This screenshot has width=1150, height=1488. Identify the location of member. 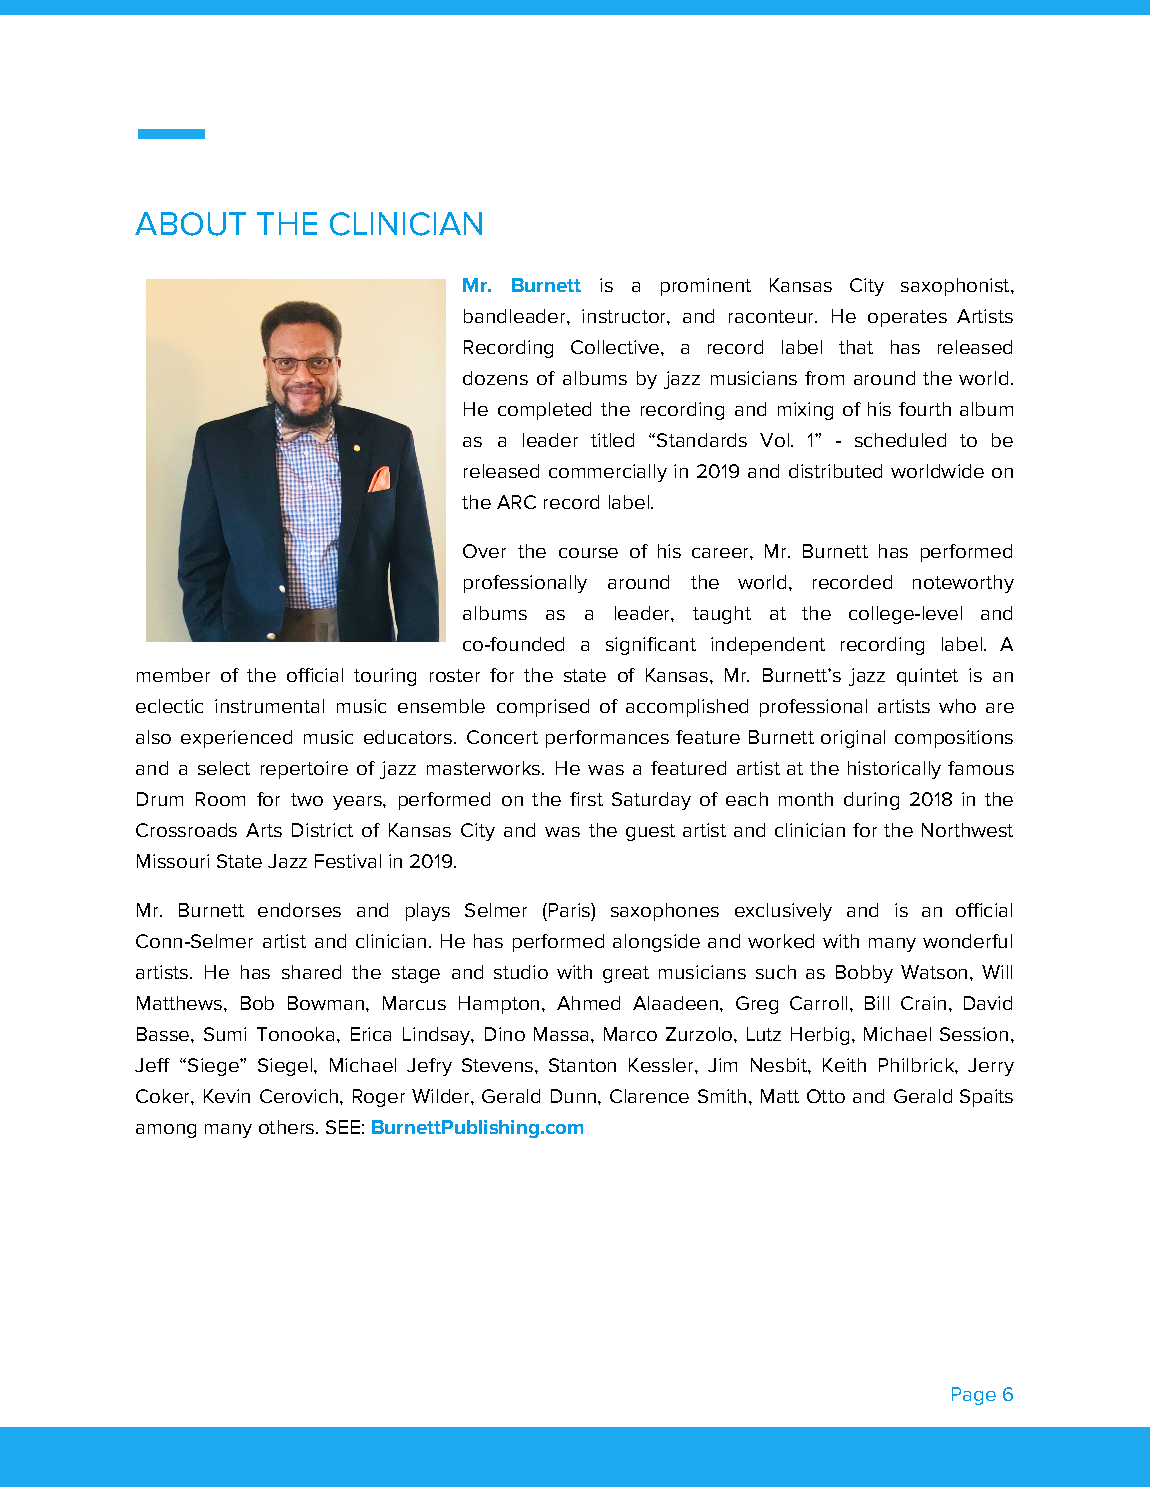
(173, 675).
